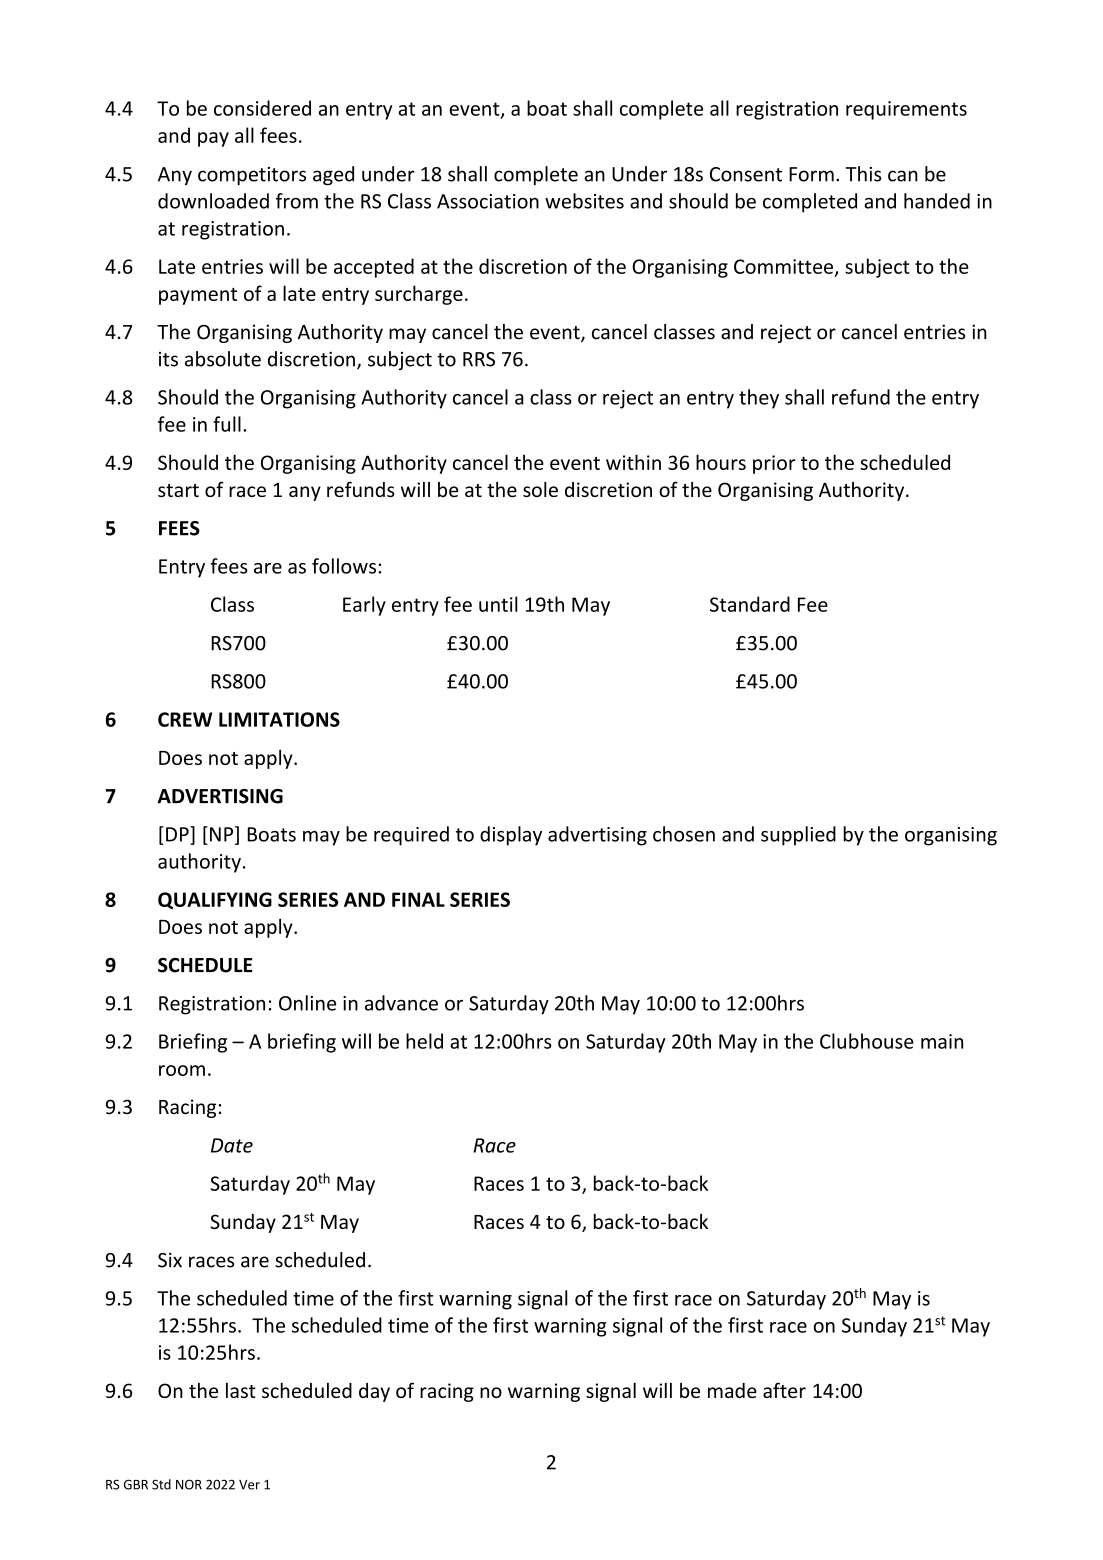 The image size is (1103, 1560). Describe the element at coordinates (215, 901) in the screenshot. I see `QUALIFYING` at that location.
